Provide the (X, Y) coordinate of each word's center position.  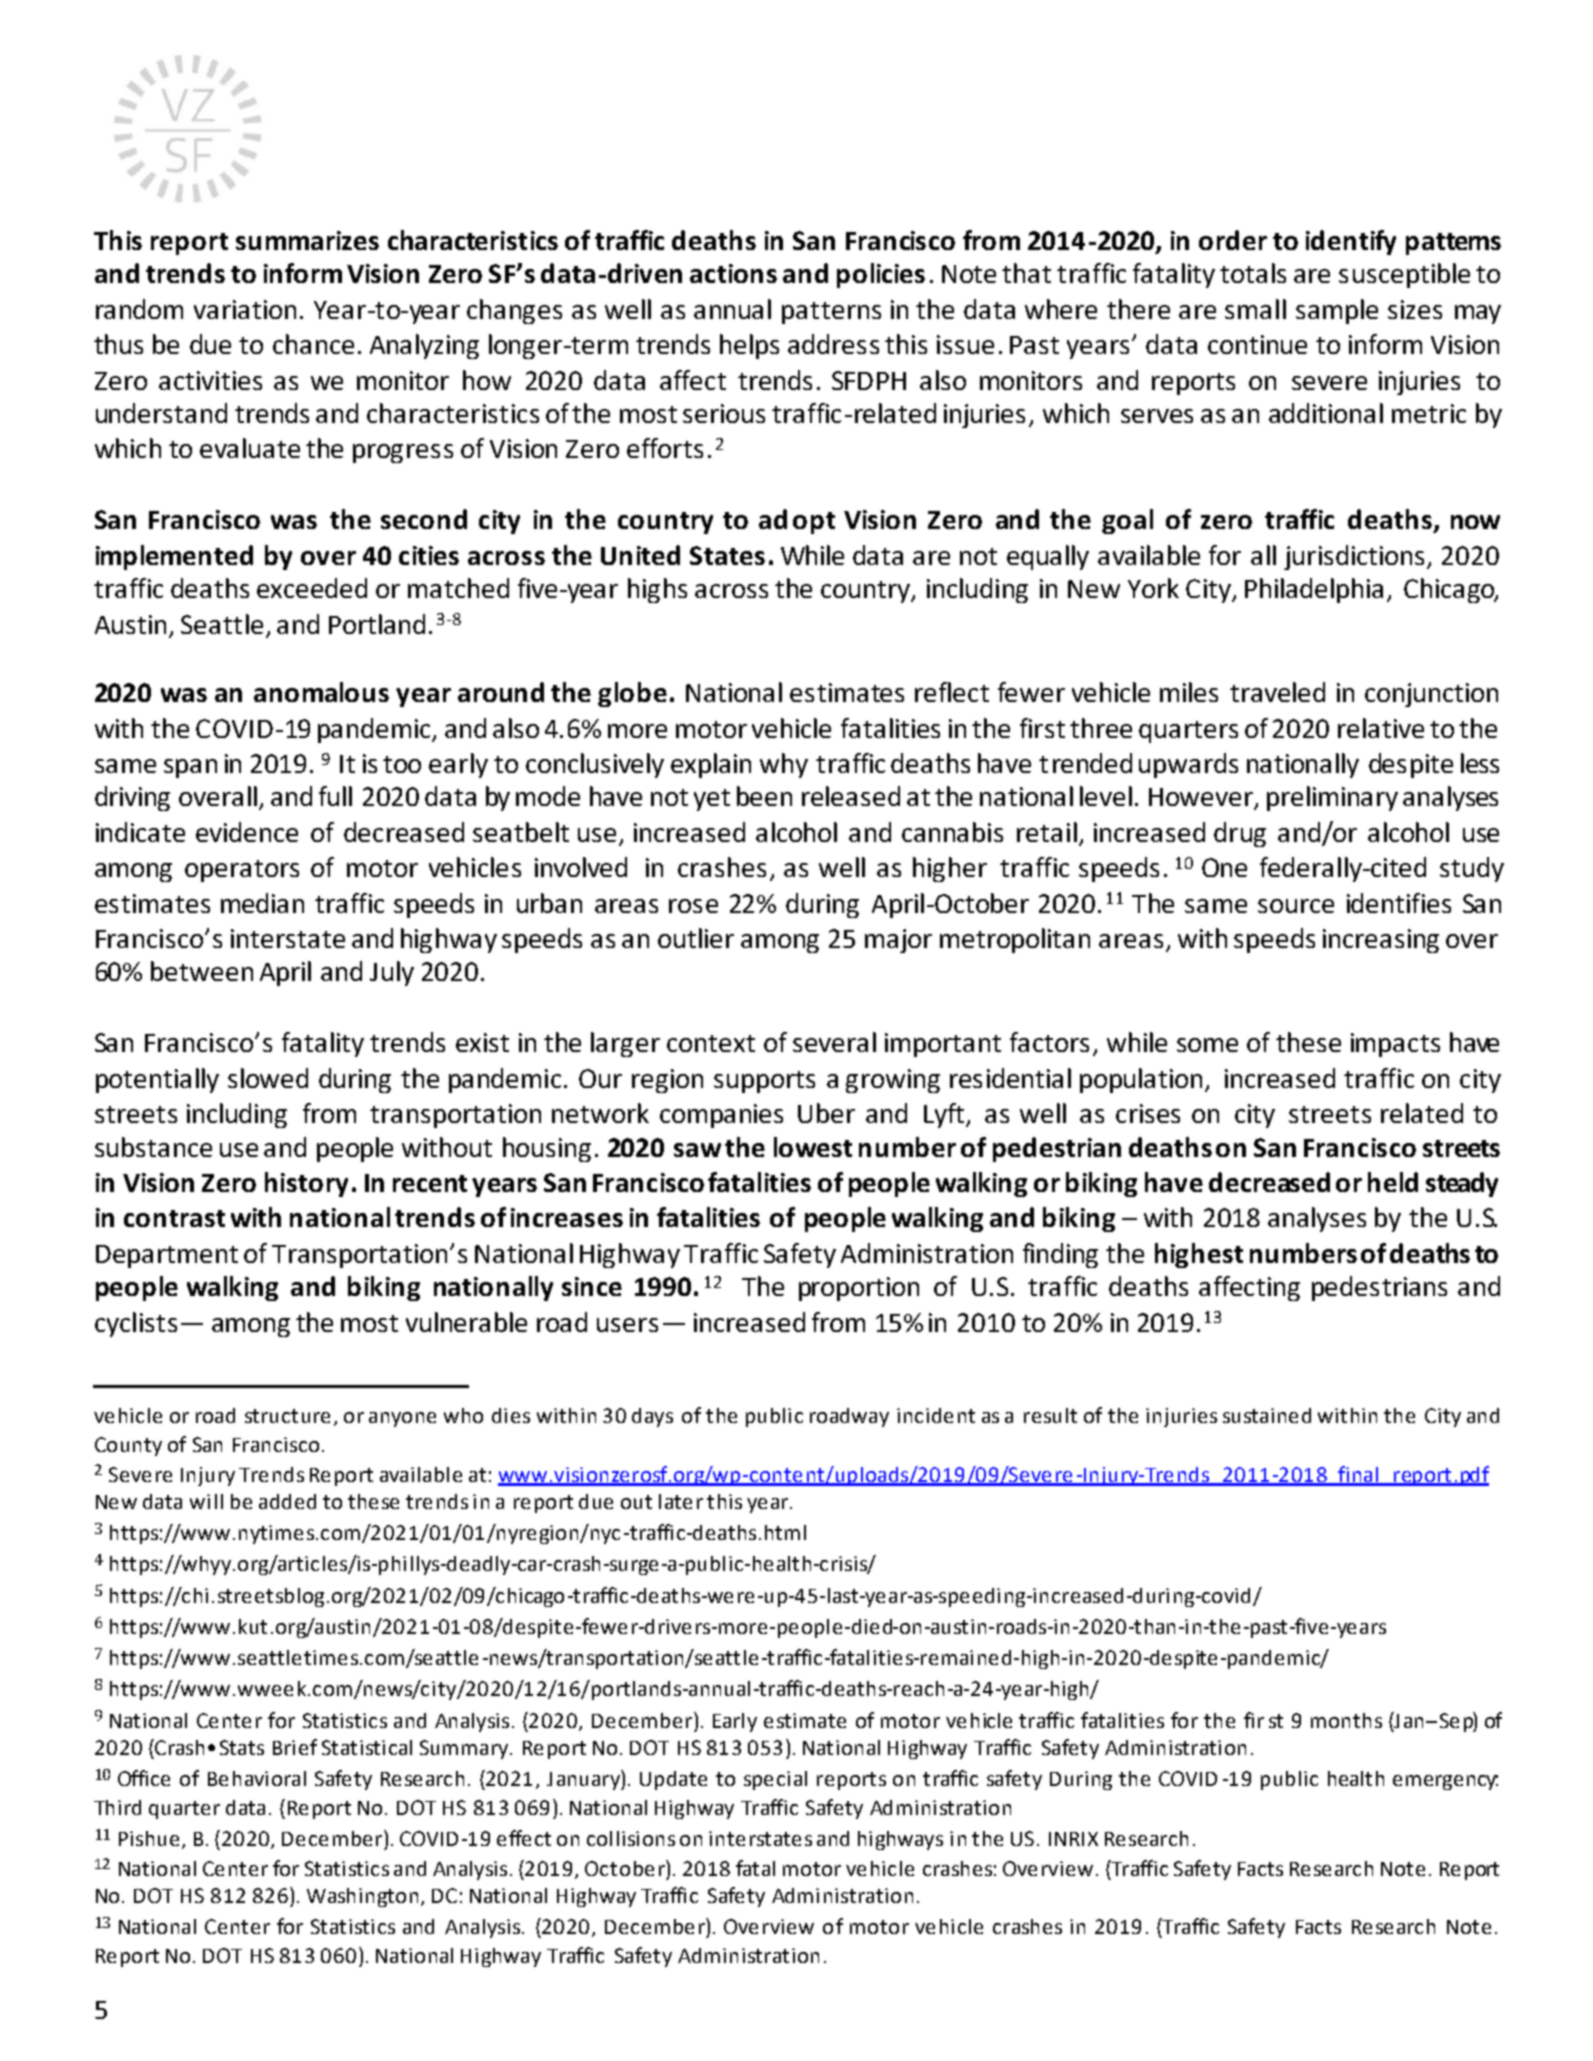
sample (1337, 311)
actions (733, 273)
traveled (1277, 692)
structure (287, 1416)
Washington (362, 1897)
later (681, 1501)
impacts (1395, 1045)
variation (245, 309)
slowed (268, 1078)
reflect (952, 692)
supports (764, 1082)
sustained (1267, 1415)
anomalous (321, 692)
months (1346, 1720)
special (775, 1780)
